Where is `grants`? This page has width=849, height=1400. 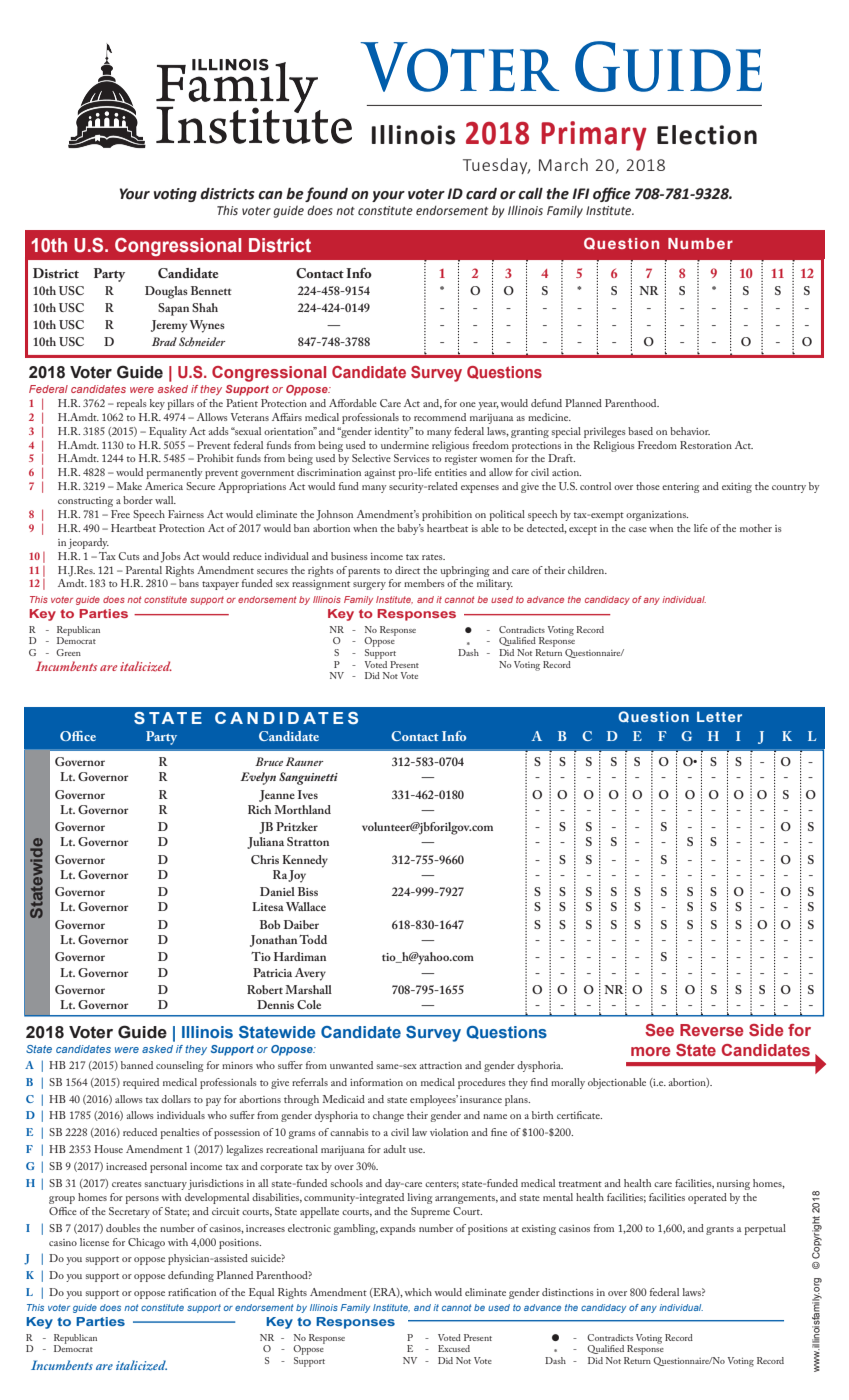 grants is located at coordinates (720, 1230).
